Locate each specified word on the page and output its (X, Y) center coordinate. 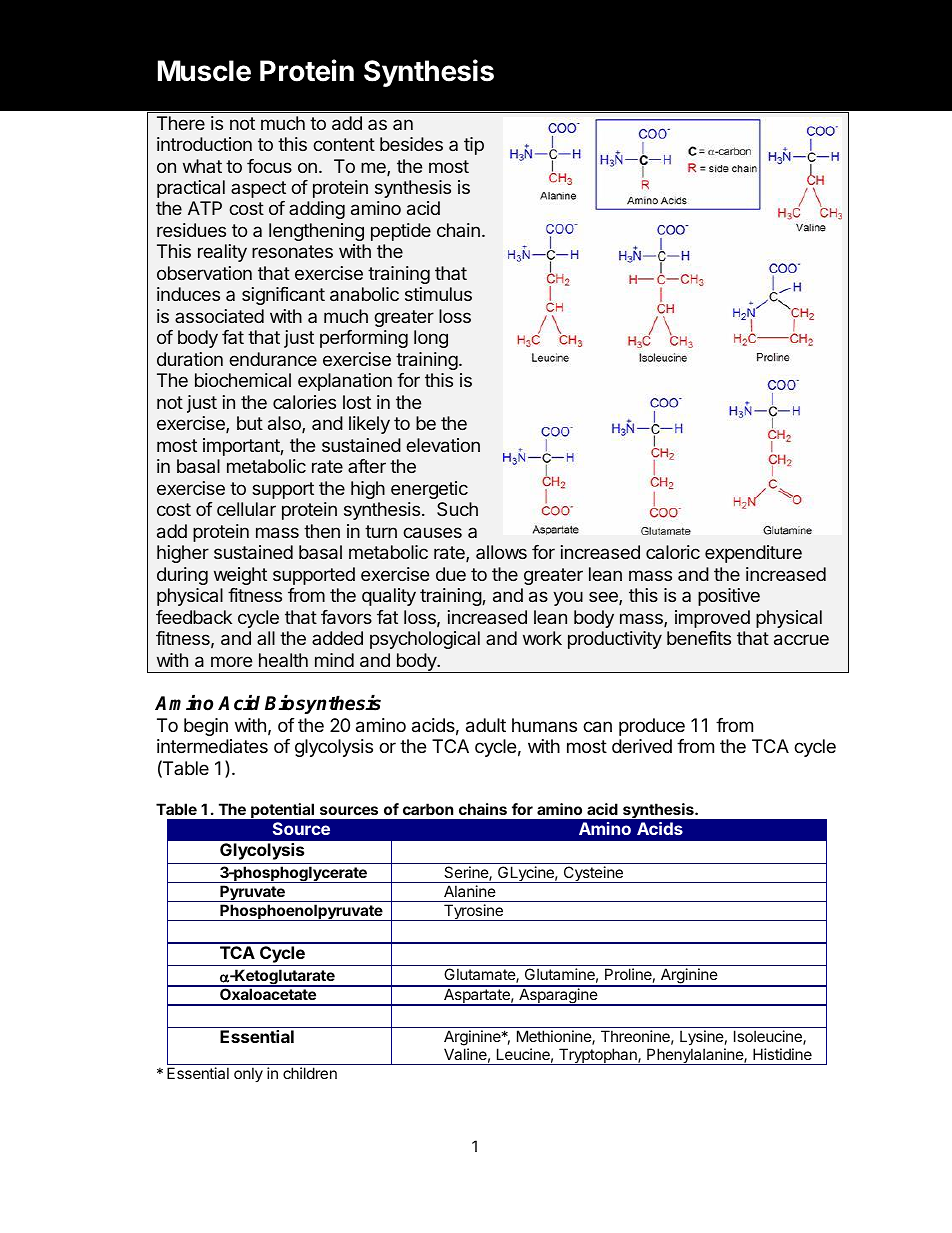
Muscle (204, 71)
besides (411, 144)
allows (501, 552)
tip (474, 146)
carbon (428, 809)
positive (729, 597)
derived (642, 746)
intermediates (212, 746)
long (431, 339)
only (248, 1074)
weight (240, 576)
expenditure (753, 554)
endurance (273, 359)
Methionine (555, 1037)
